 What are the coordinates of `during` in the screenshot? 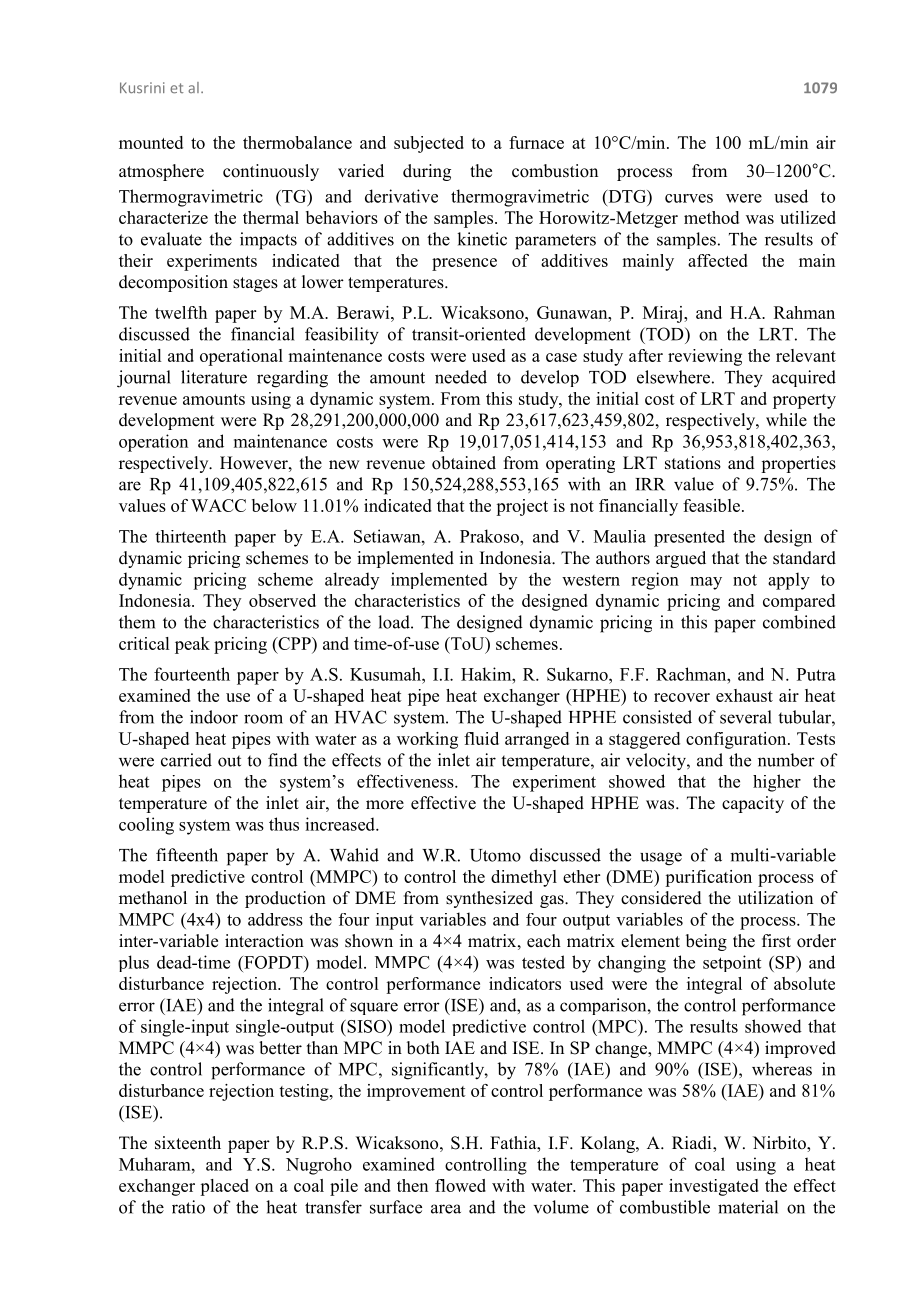 It's located at (427, 172).
